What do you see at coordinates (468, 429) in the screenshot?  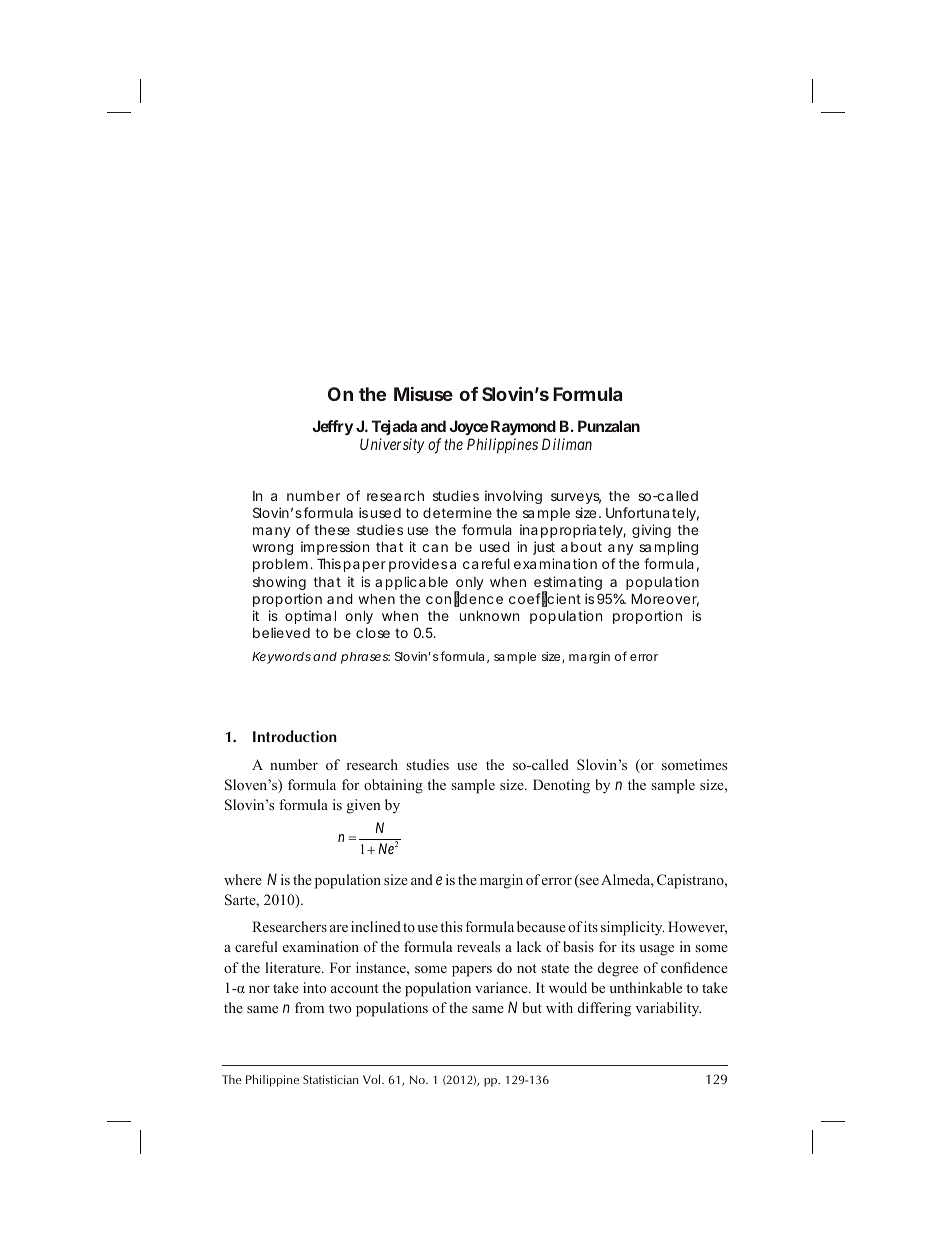 I see `Joyce` at bounding box center [468, 429].
